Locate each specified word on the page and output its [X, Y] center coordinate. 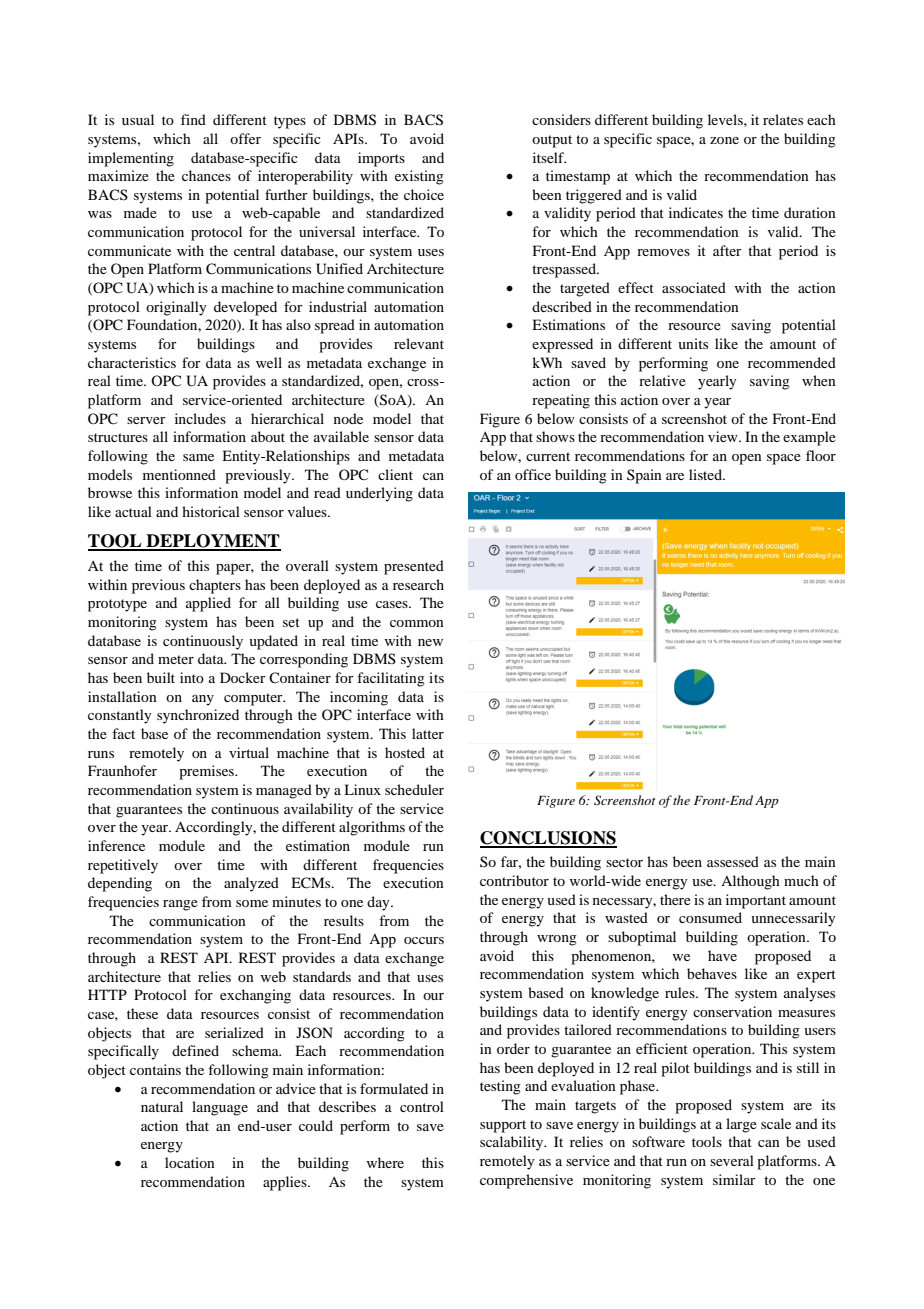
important [756, 901]
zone [724, 140]
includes [200, 418]
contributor [514, 880]
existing [419, 177]
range [180, 905]
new [430, 642]
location [190, 1162]
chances [206, 175]
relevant [419, 343]
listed [707, 474]
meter [176, 659]
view [724, 436]
